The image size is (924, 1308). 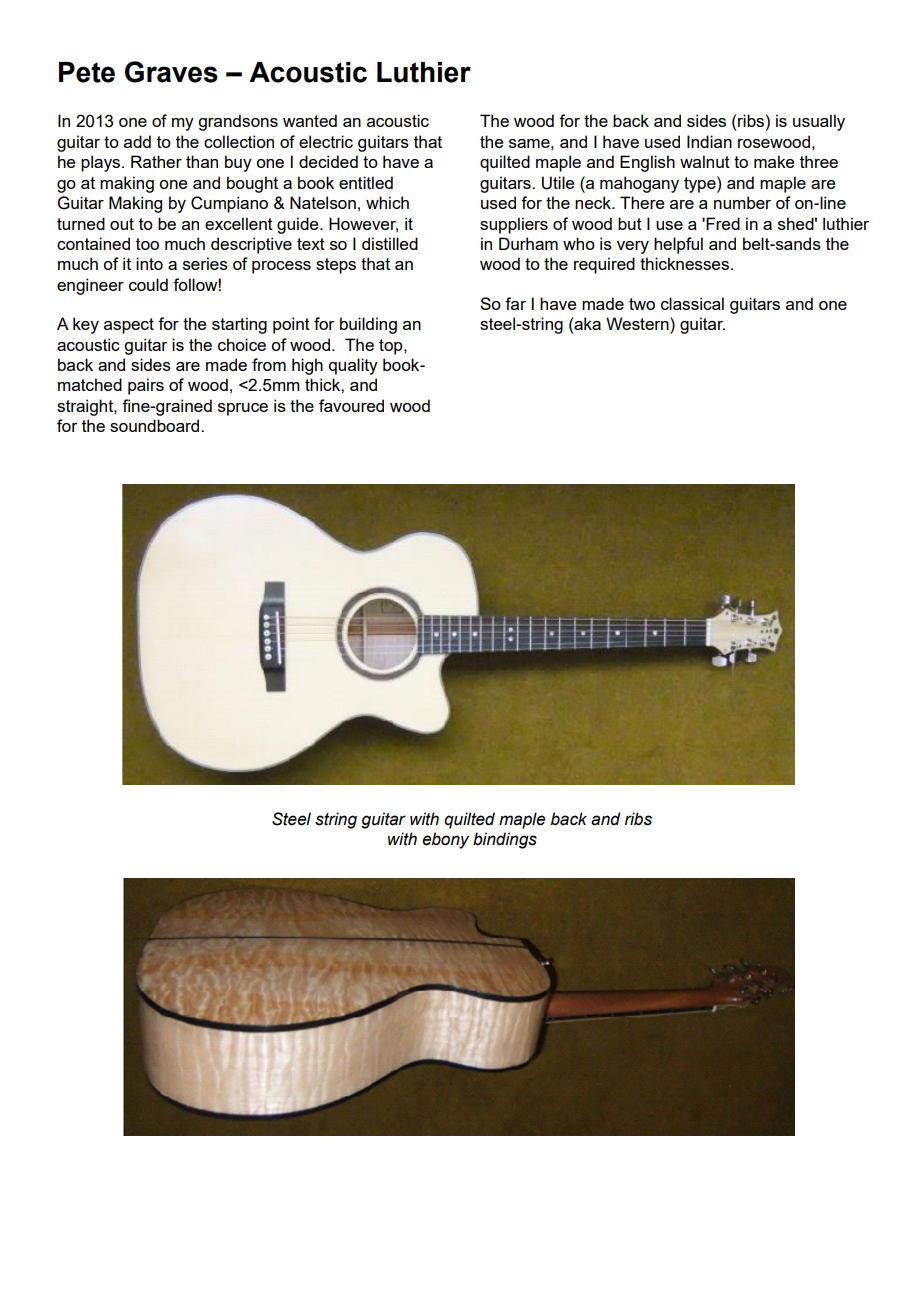 What do you see at coordinates (351, 405) in the document?
I see `favoured` at bounding box center [351, 405].
